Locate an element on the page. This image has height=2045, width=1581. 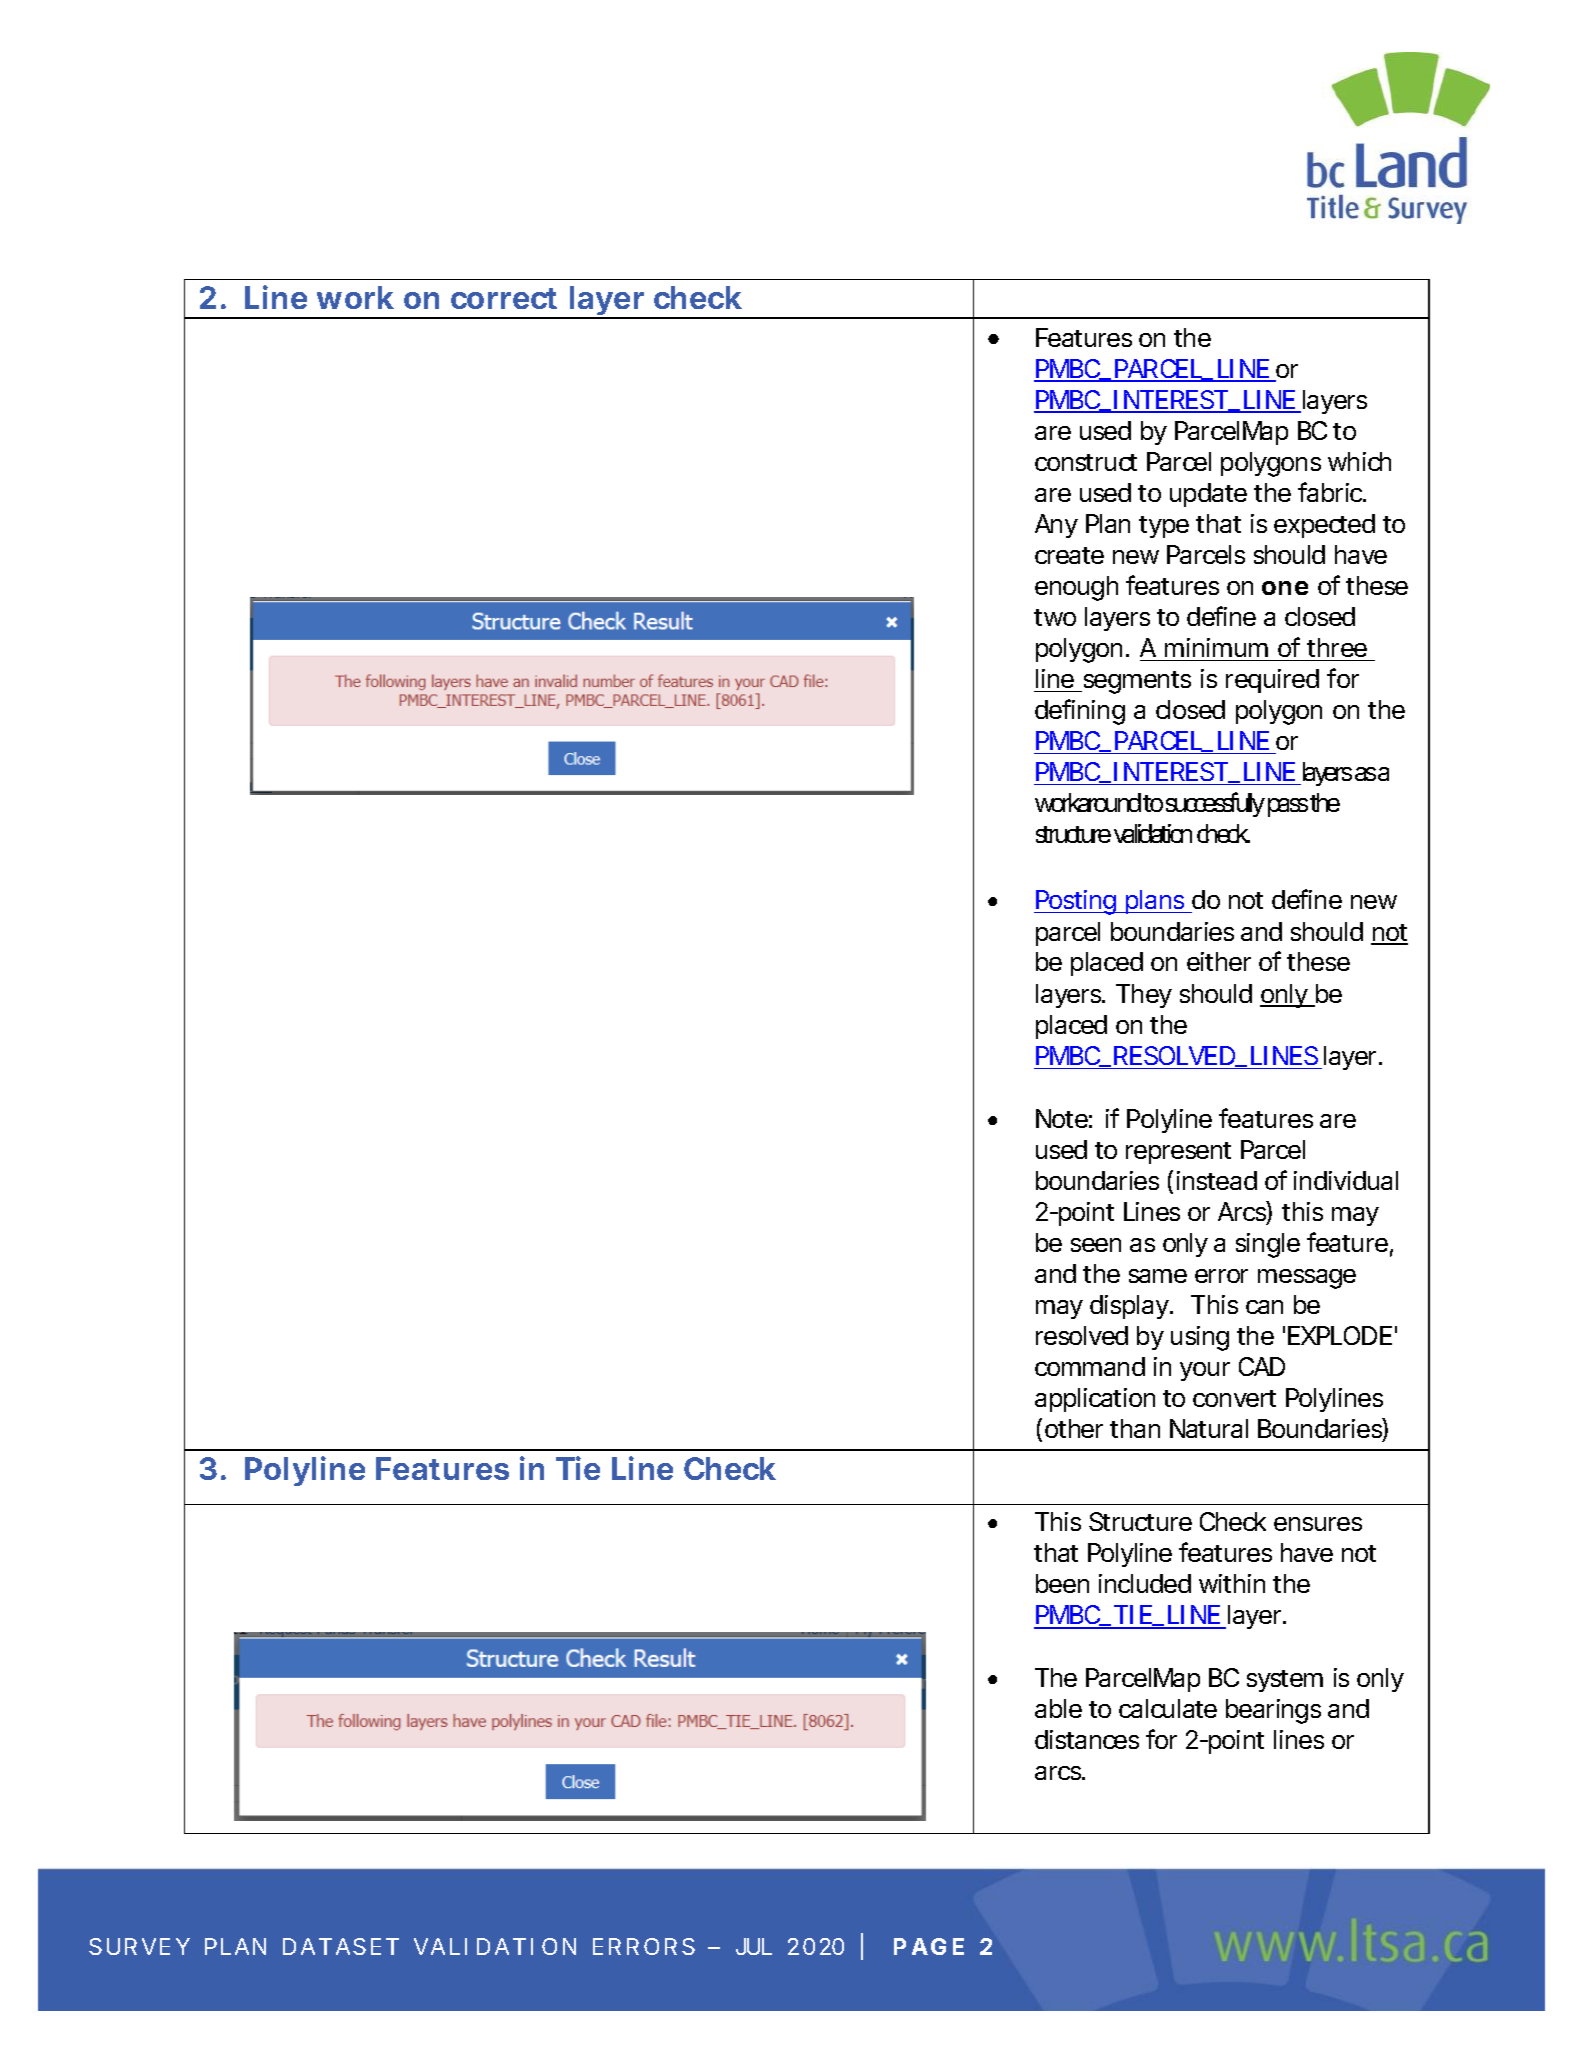
CAD is located at coordinates (1262, 1366).
